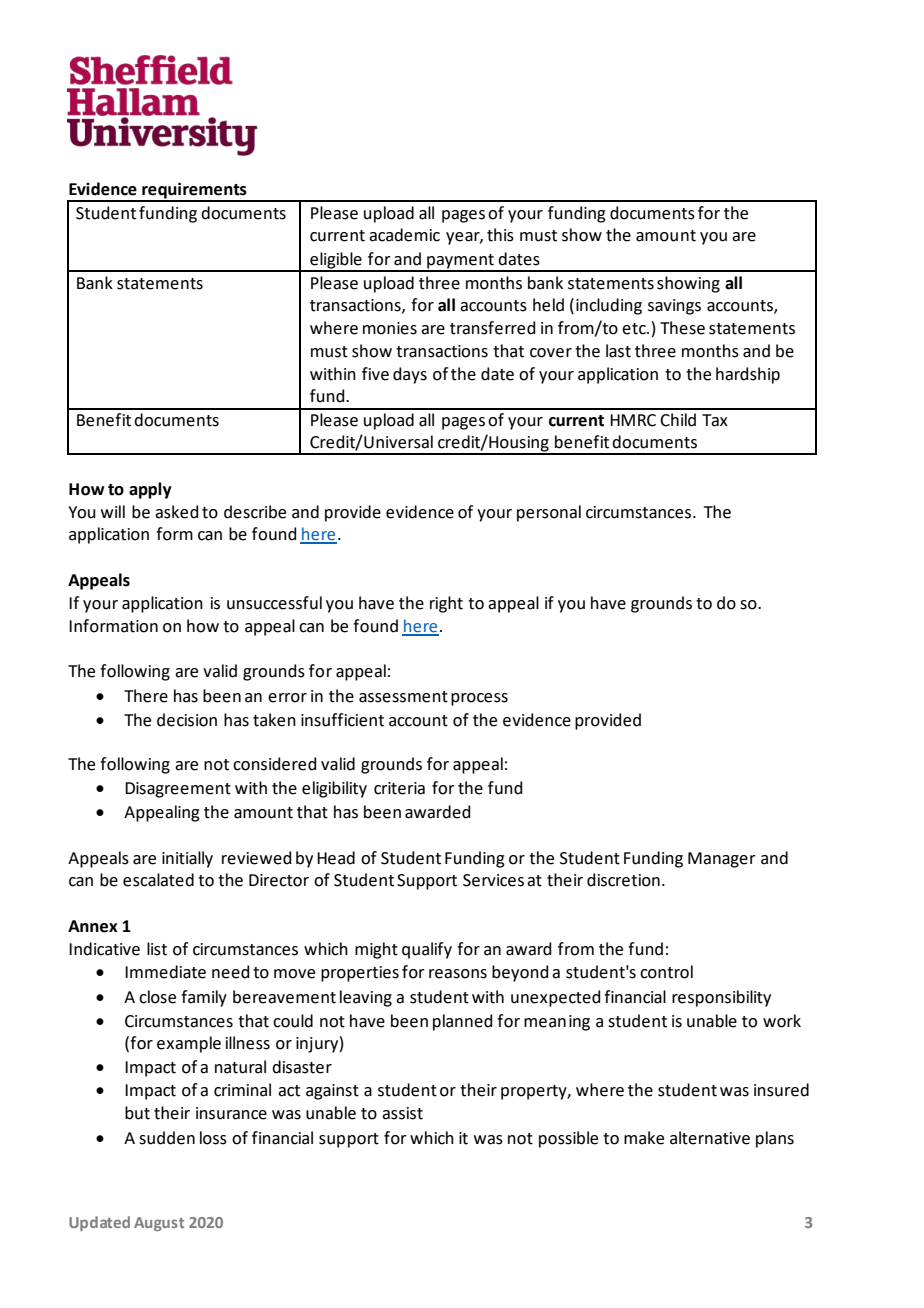  I want to click on personal, so click(549, 513).
